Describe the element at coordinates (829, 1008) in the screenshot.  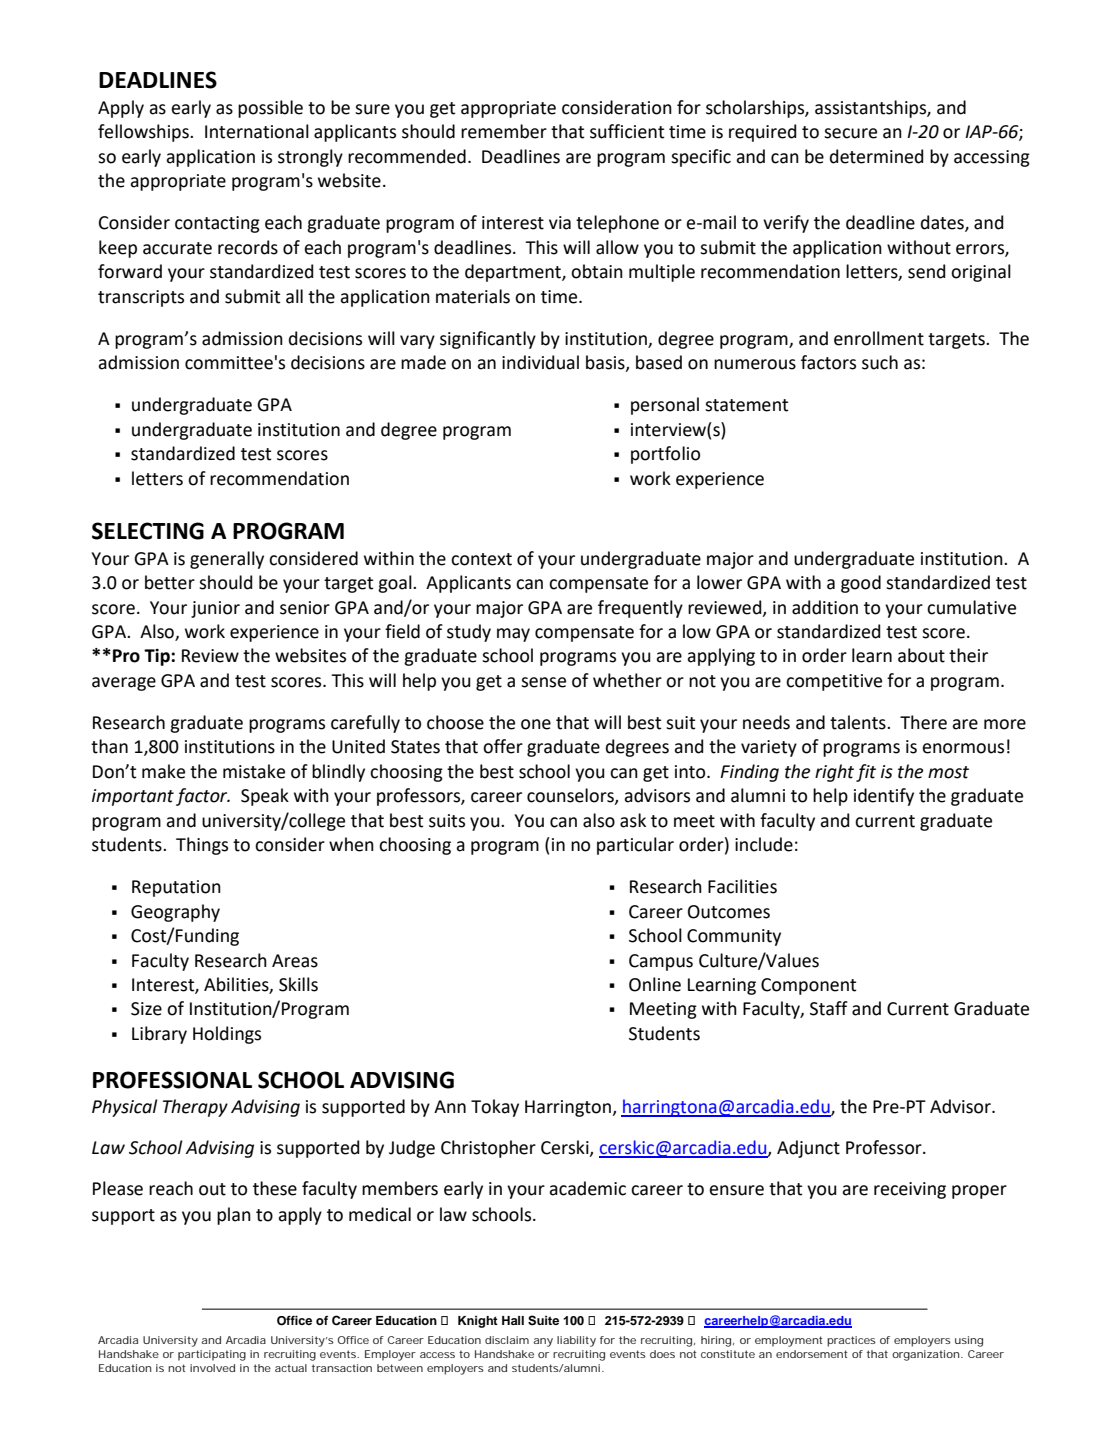
I see `Staff` at that location.
